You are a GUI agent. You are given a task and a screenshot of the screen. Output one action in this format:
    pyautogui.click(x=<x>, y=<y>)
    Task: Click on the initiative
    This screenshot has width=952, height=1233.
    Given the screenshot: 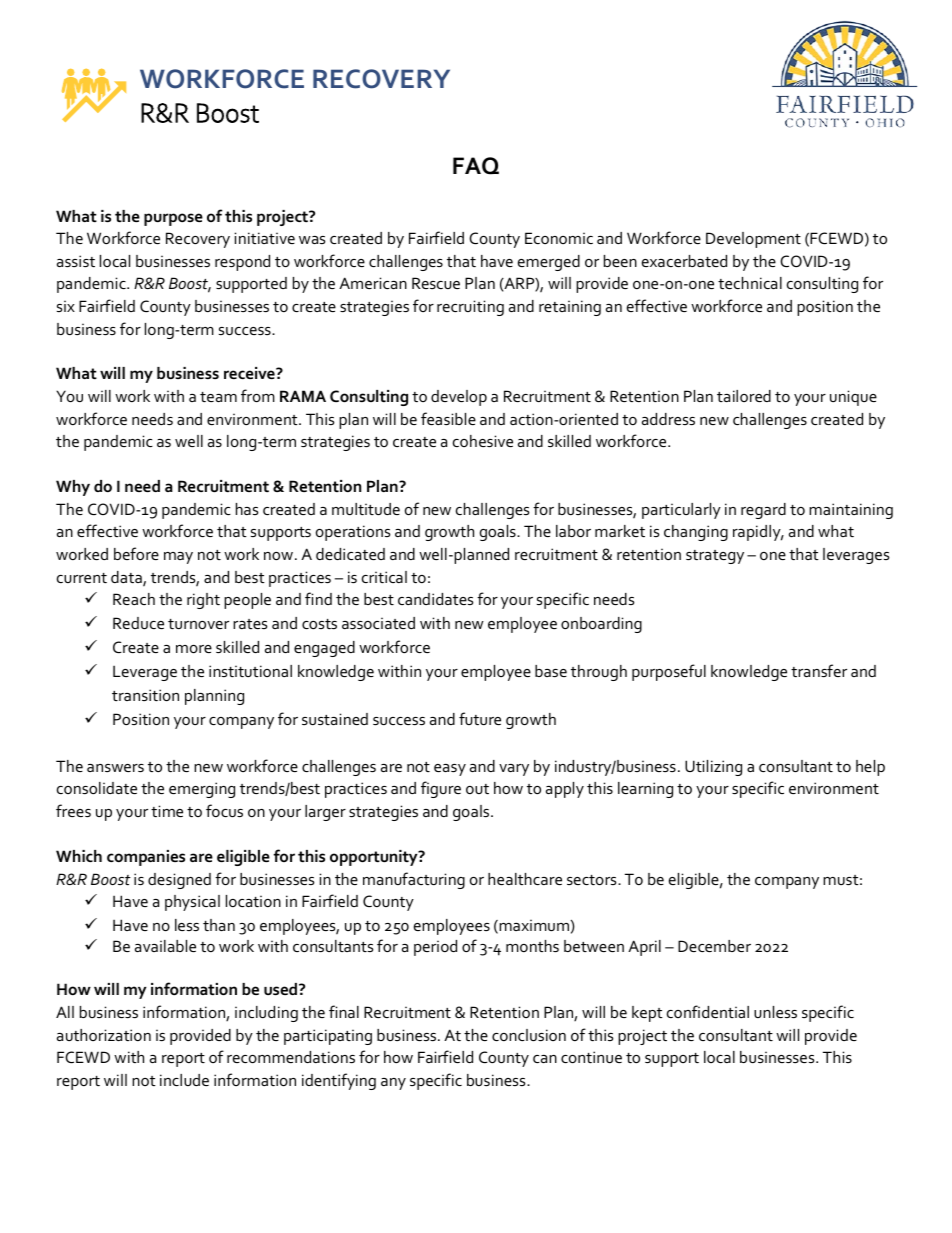 What is the action you would take?
    pyautogui.click(x=265, y=238)
